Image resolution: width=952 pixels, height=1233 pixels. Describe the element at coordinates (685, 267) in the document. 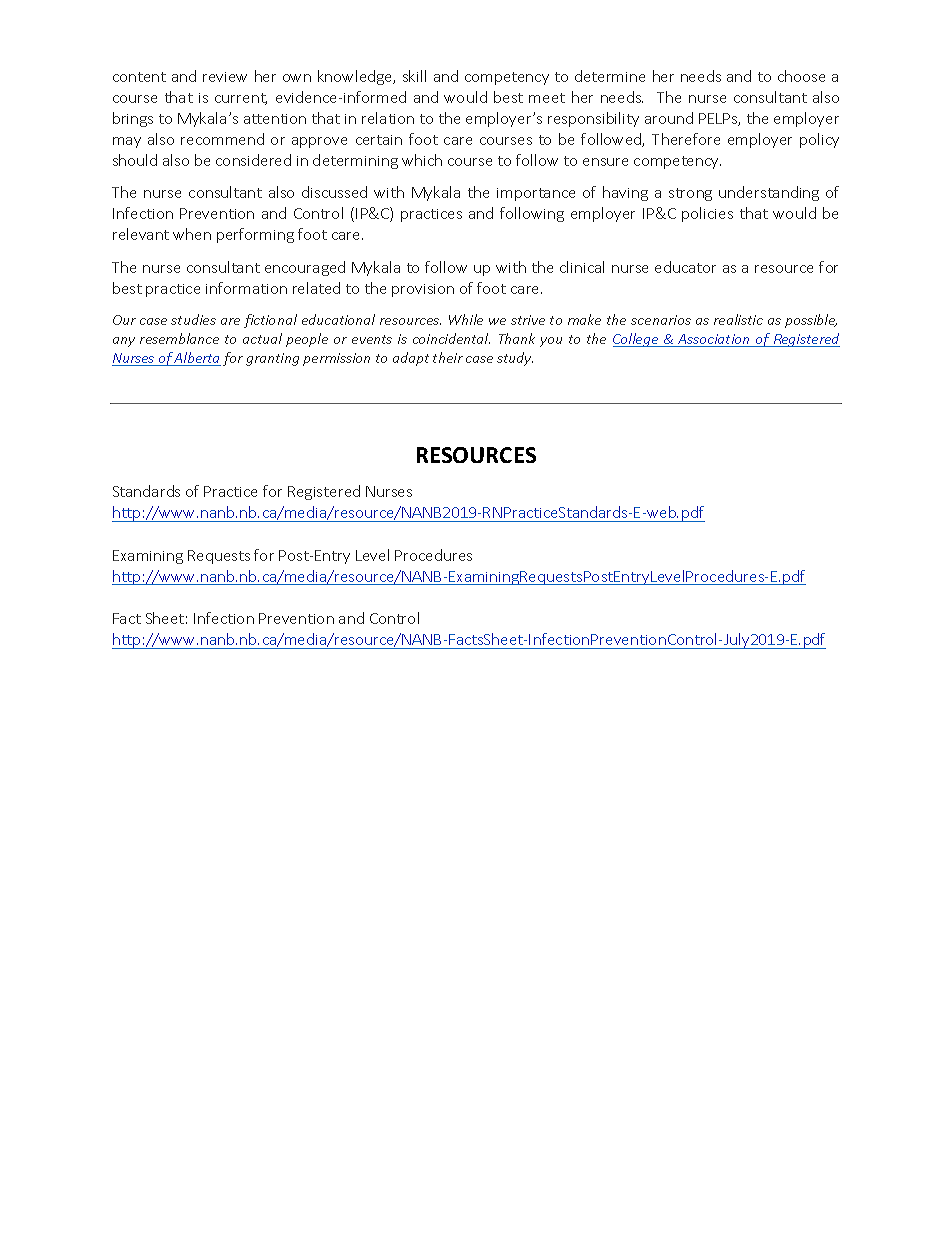

I see `educator` at that location.
